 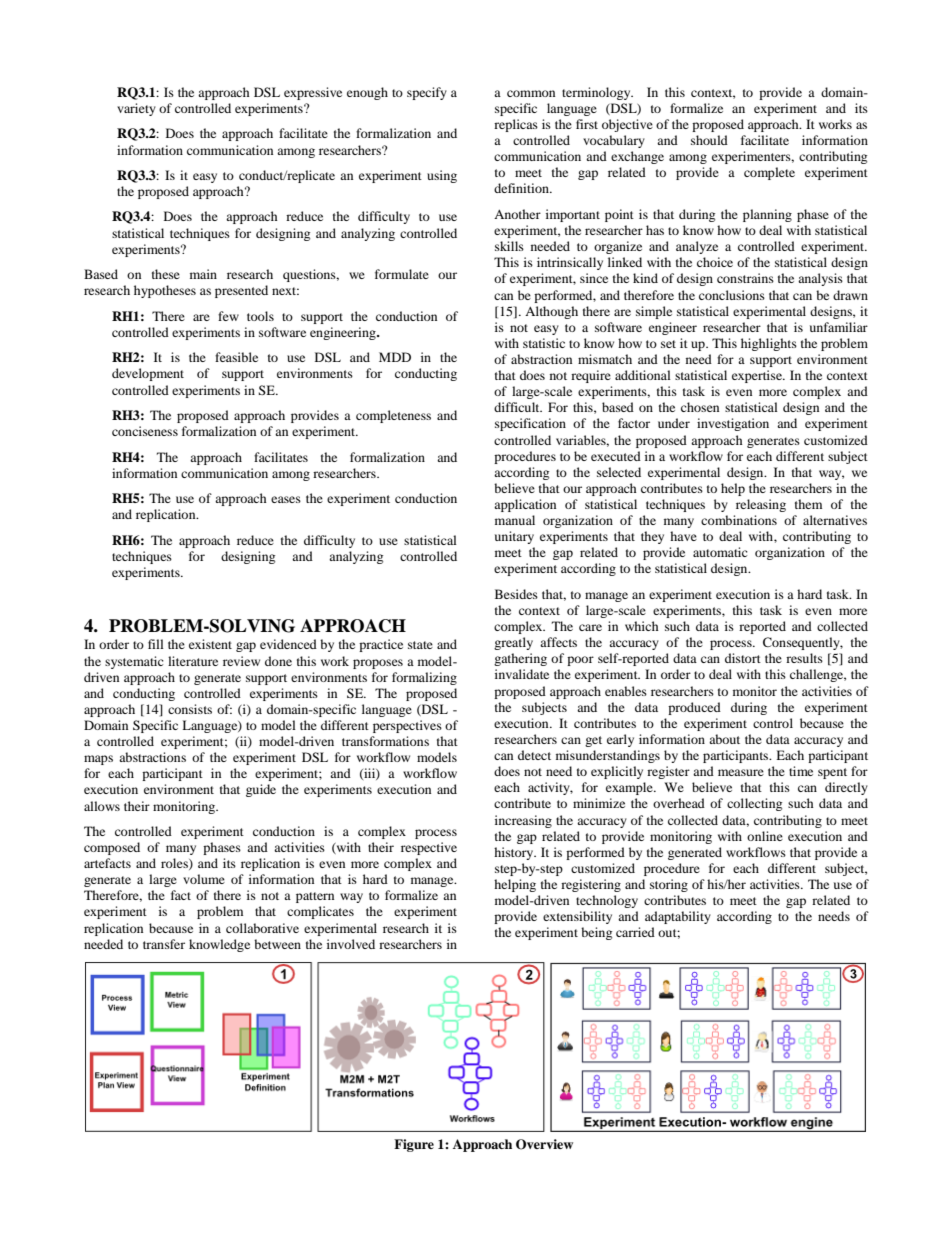 What do you see at coordinates (525, 505) in the page?
I see `application` at bounding box center [525, 505].
